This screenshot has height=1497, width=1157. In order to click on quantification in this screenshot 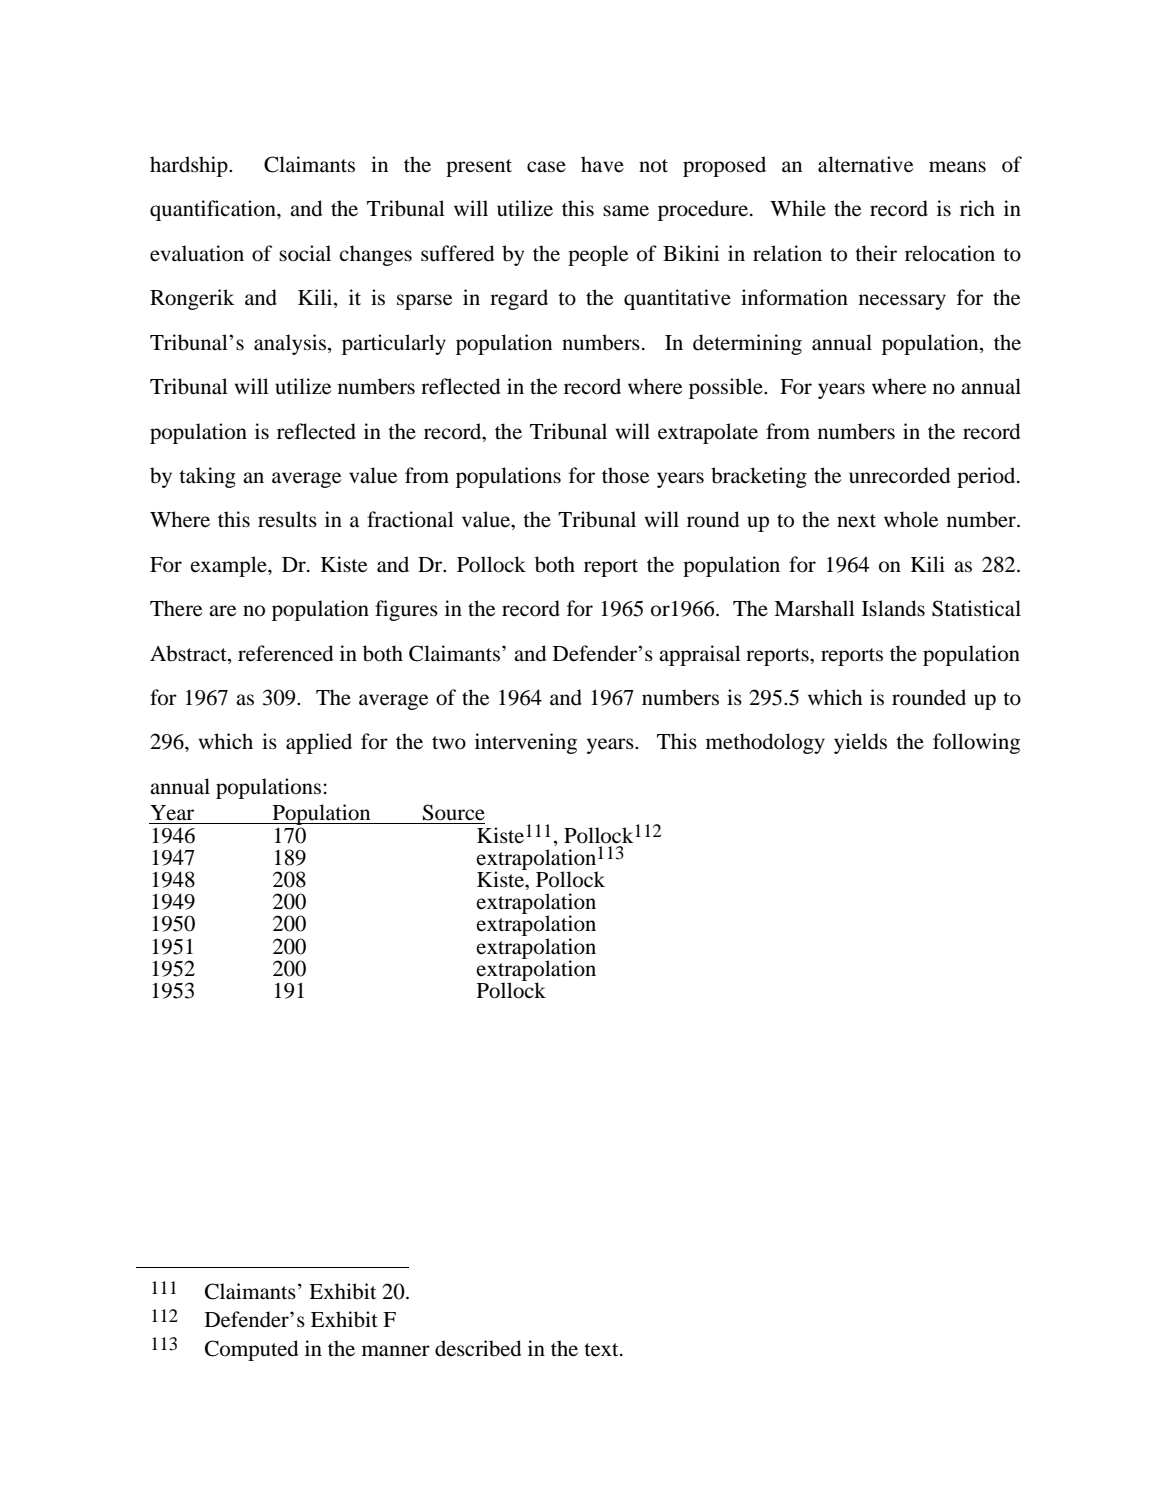, I will do `click(214, 210)`.
